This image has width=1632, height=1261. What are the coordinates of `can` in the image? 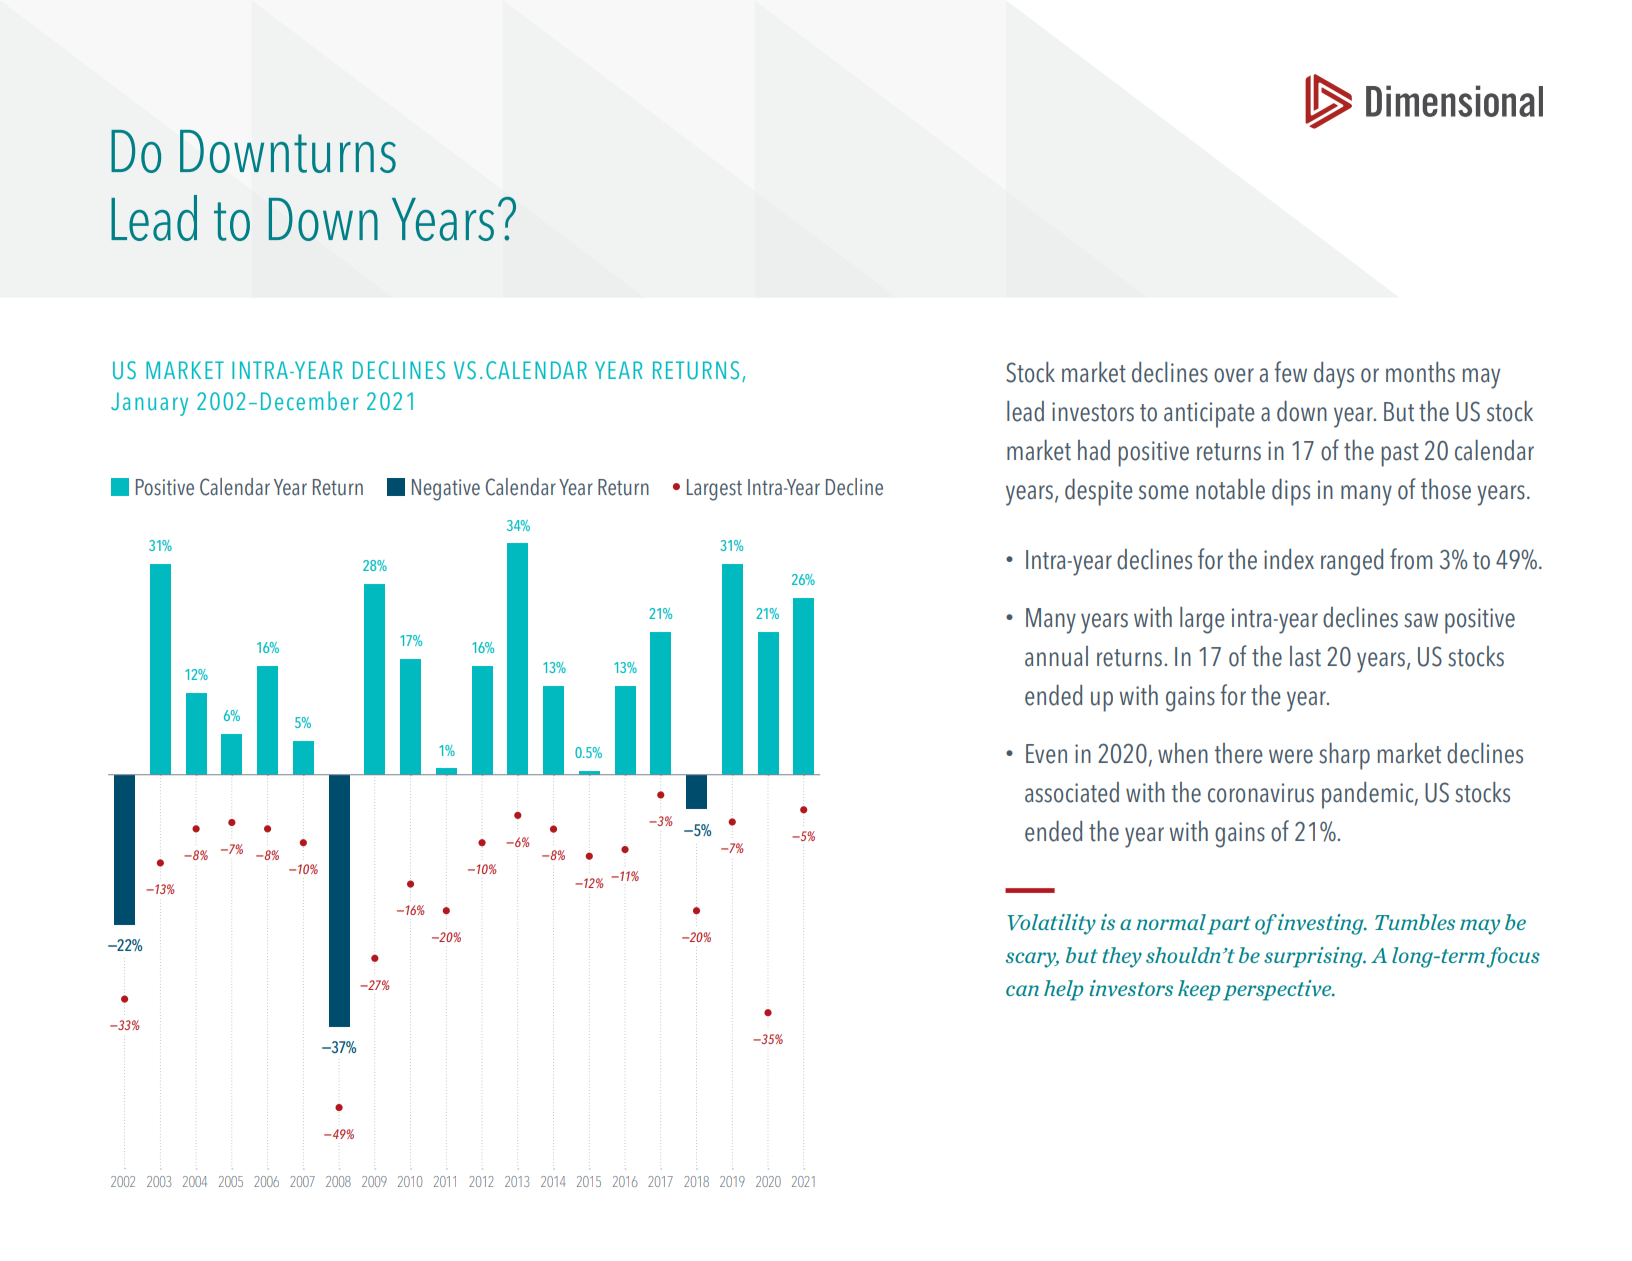 It's located at (1022, 990).
